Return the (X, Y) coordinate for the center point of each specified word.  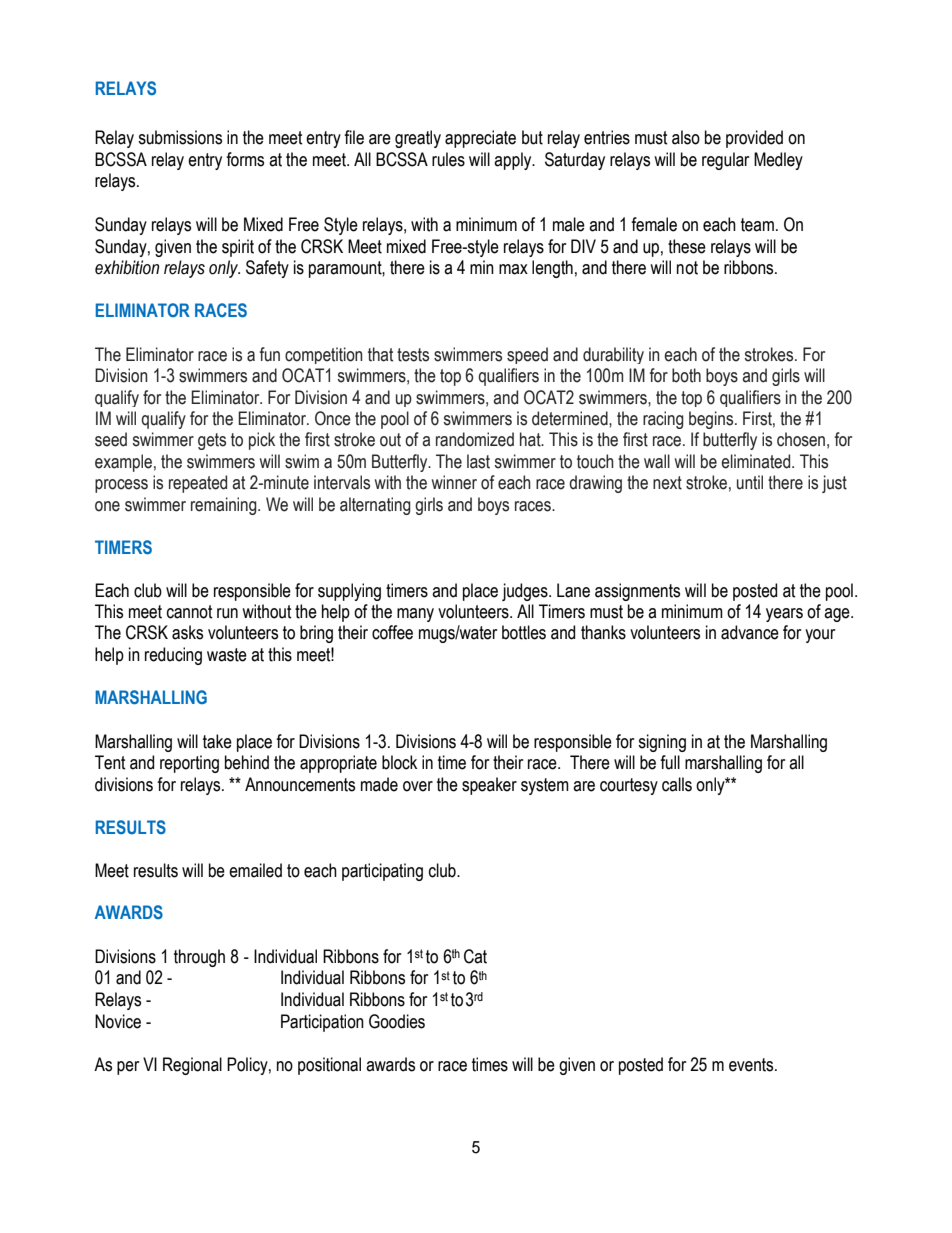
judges (526, 592)
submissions (180, 137)
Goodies (397, 1021)
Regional (192, 1066)
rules (448, 159)
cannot (190, 612)
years (784, 615)
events (752, 1065)
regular (725, 161)
